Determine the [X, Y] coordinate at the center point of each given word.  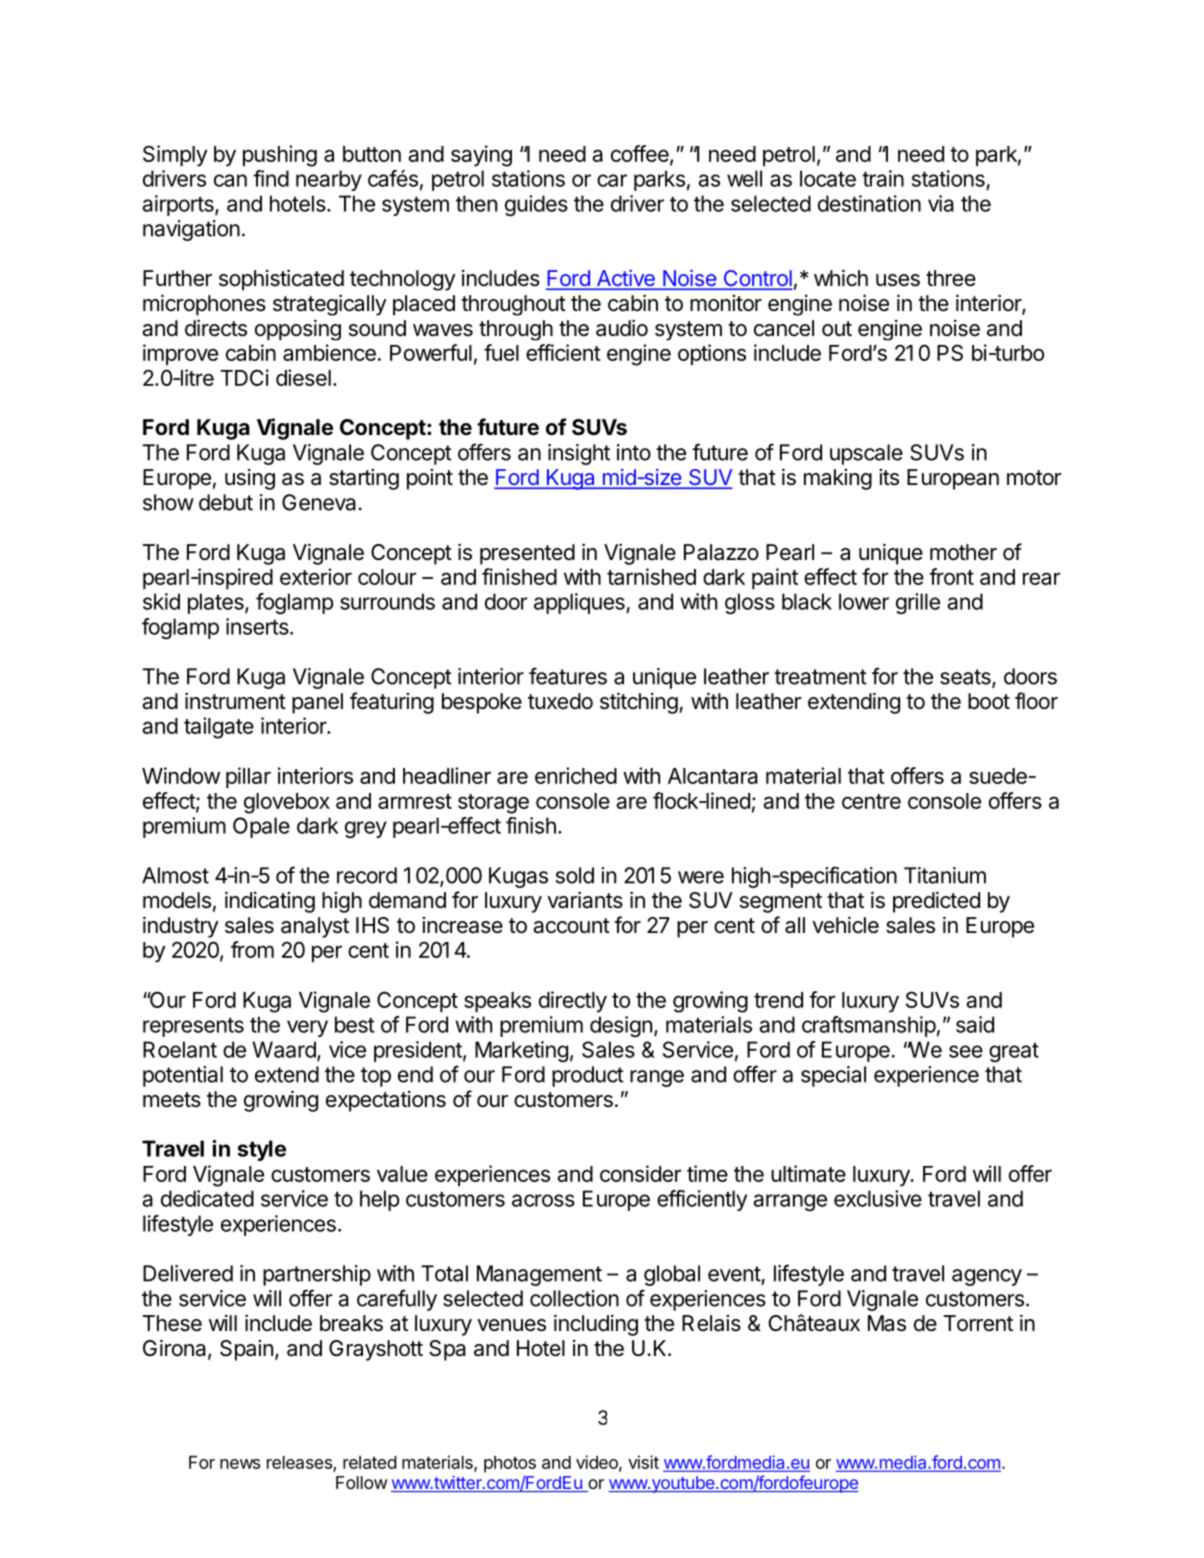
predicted [936, 902]
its [889, 477]
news [240, 1464]
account [571, 926]
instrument [235, 701]
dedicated [207, 1198]
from [252, 949]
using [250, 479]
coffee [641, 154]
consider [640, 1173]
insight [579, 454]
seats [966, 678]
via [941, 203]
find [271, 178]
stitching [639, 703]
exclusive [878, 1198]
